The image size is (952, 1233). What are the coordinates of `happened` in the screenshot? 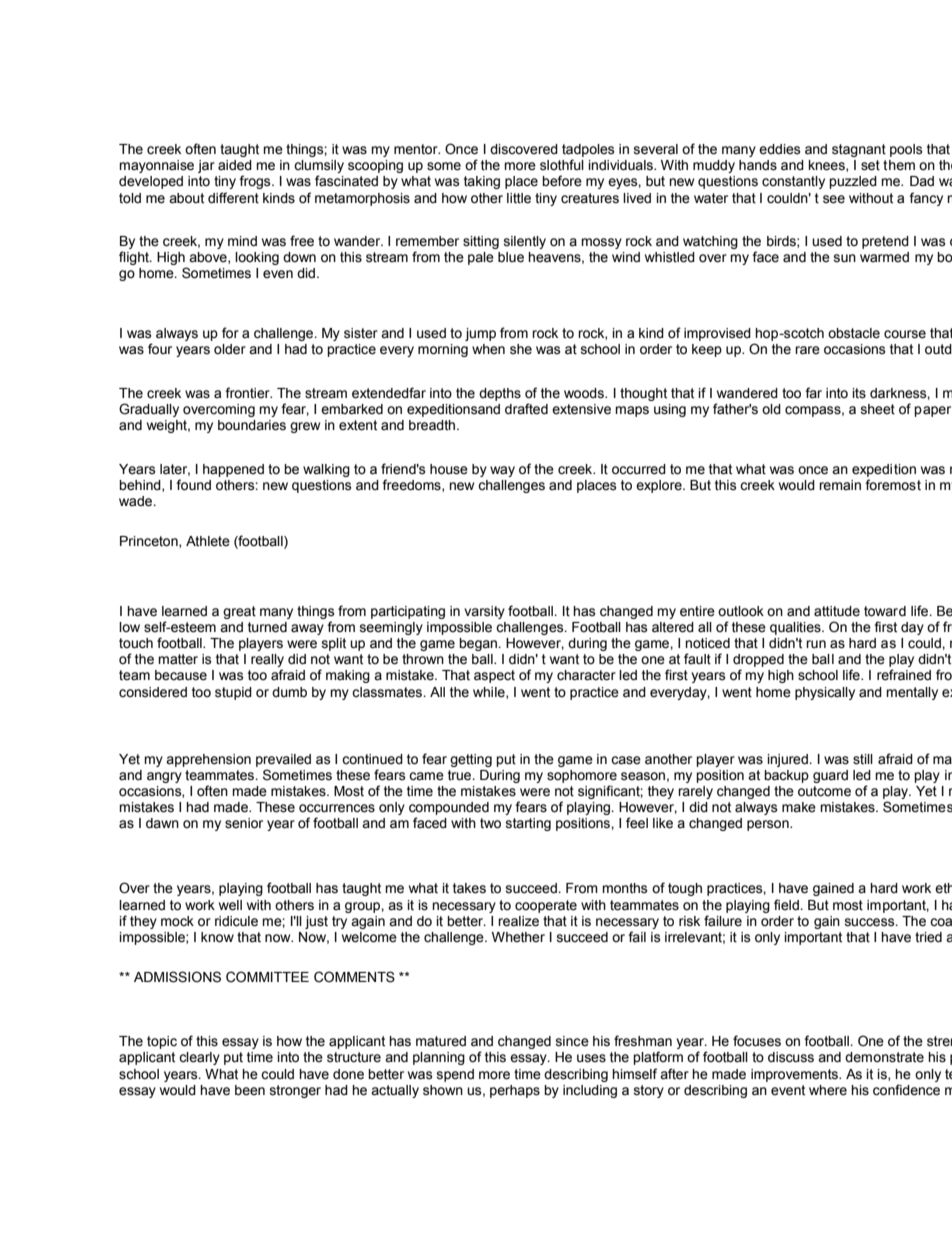 It's located at (233, 470).
